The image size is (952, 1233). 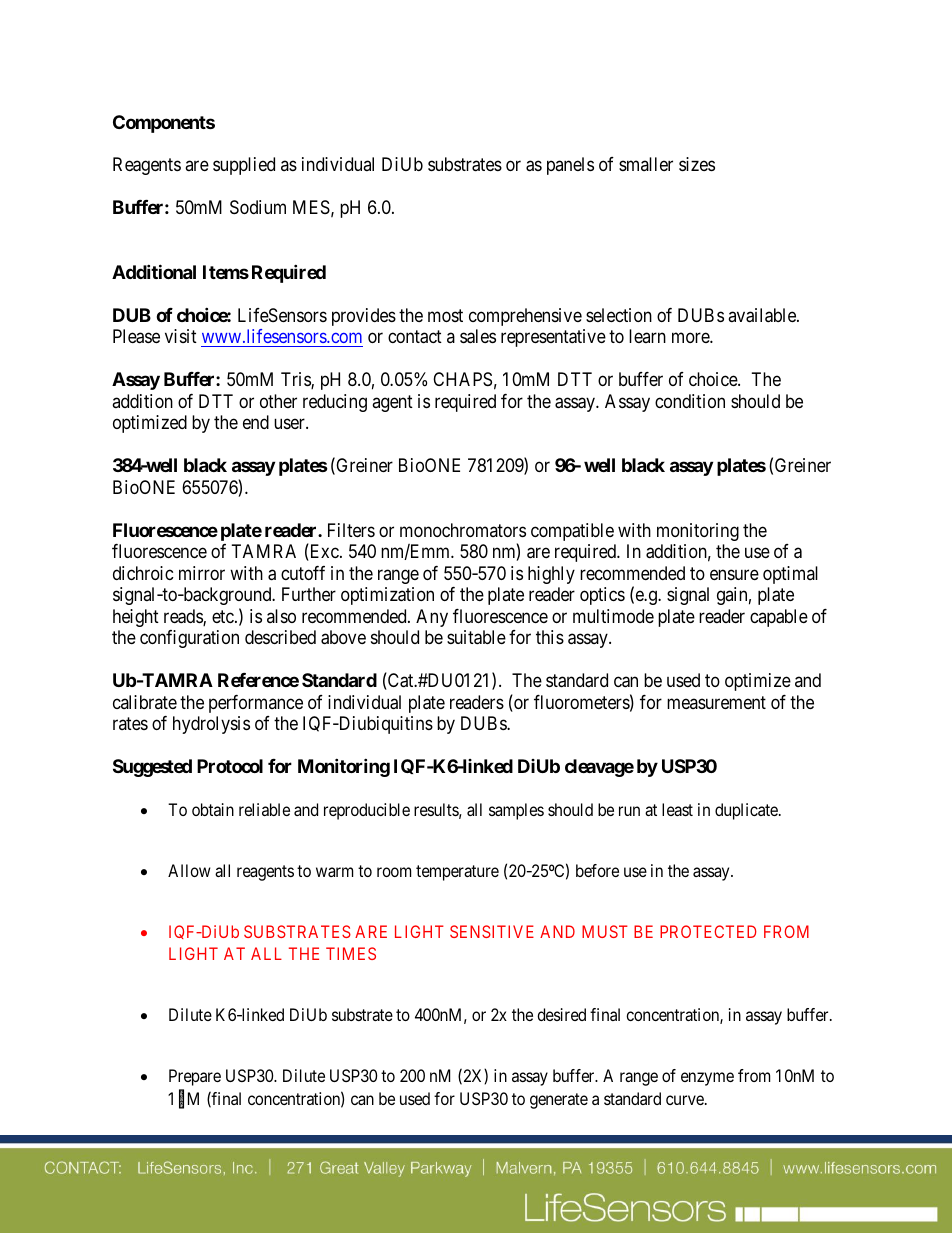 I want to click on suitable, so click(x=476, y=637).
